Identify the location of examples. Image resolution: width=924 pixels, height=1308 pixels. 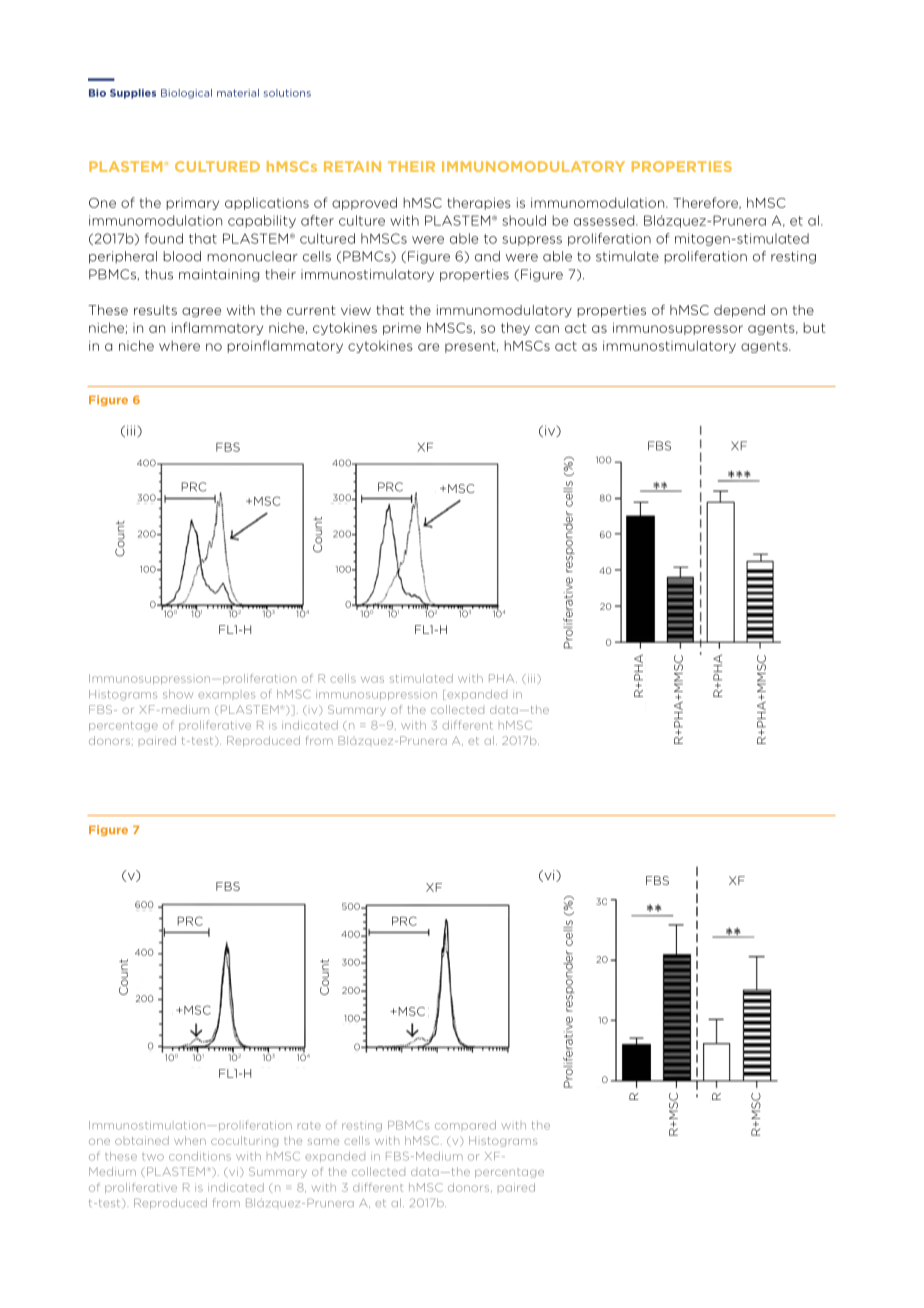
(226, 695).
